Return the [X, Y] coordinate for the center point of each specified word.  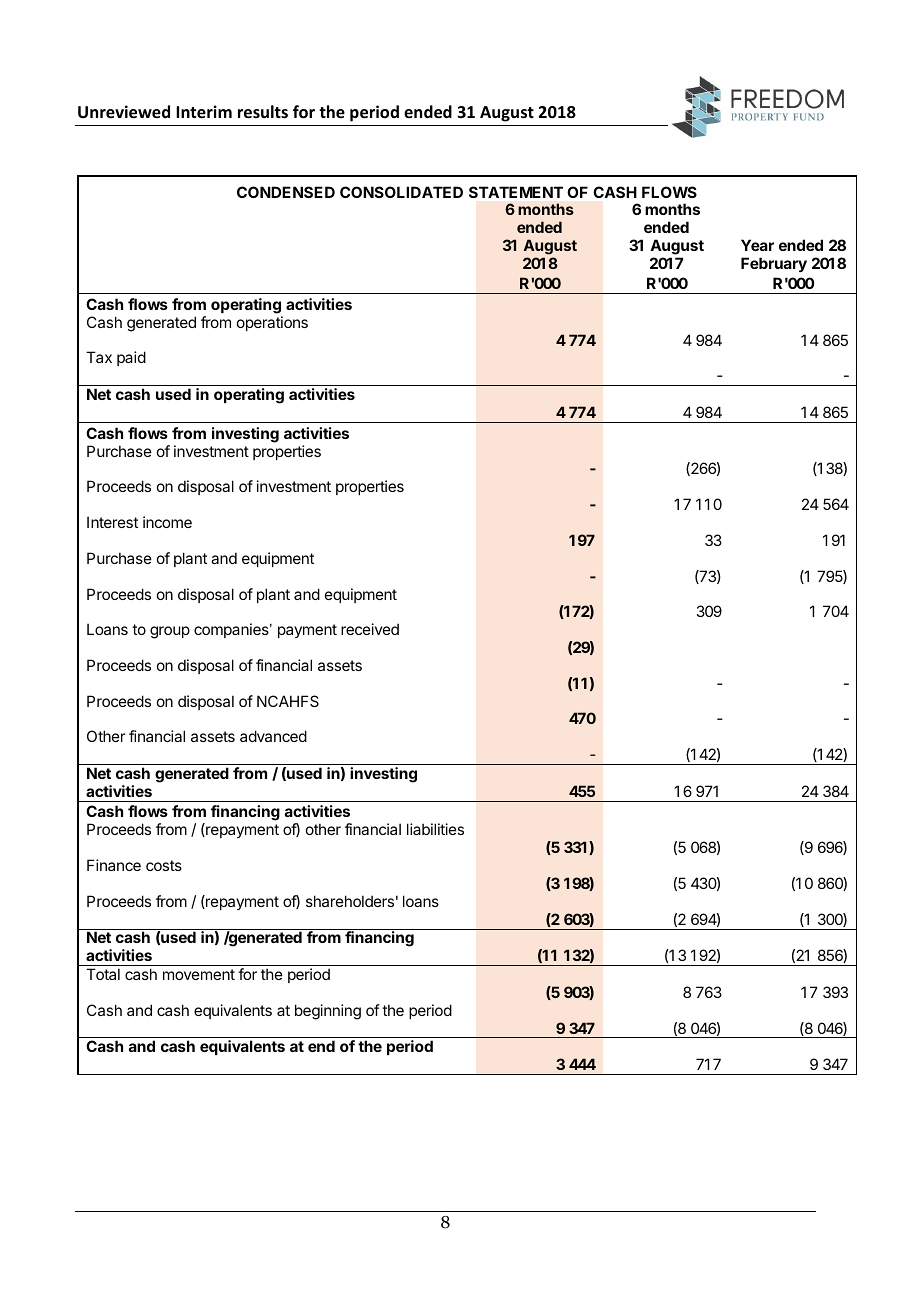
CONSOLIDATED [401, 192]
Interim [204, 112]
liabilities [435, 829]
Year [757, 245]
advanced [273, 736]
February [774, 264]
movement [199, 974]
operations [272, 323]
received [370, 629]
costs [164, 865]
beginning [328, 1012]
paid [131, 358]
